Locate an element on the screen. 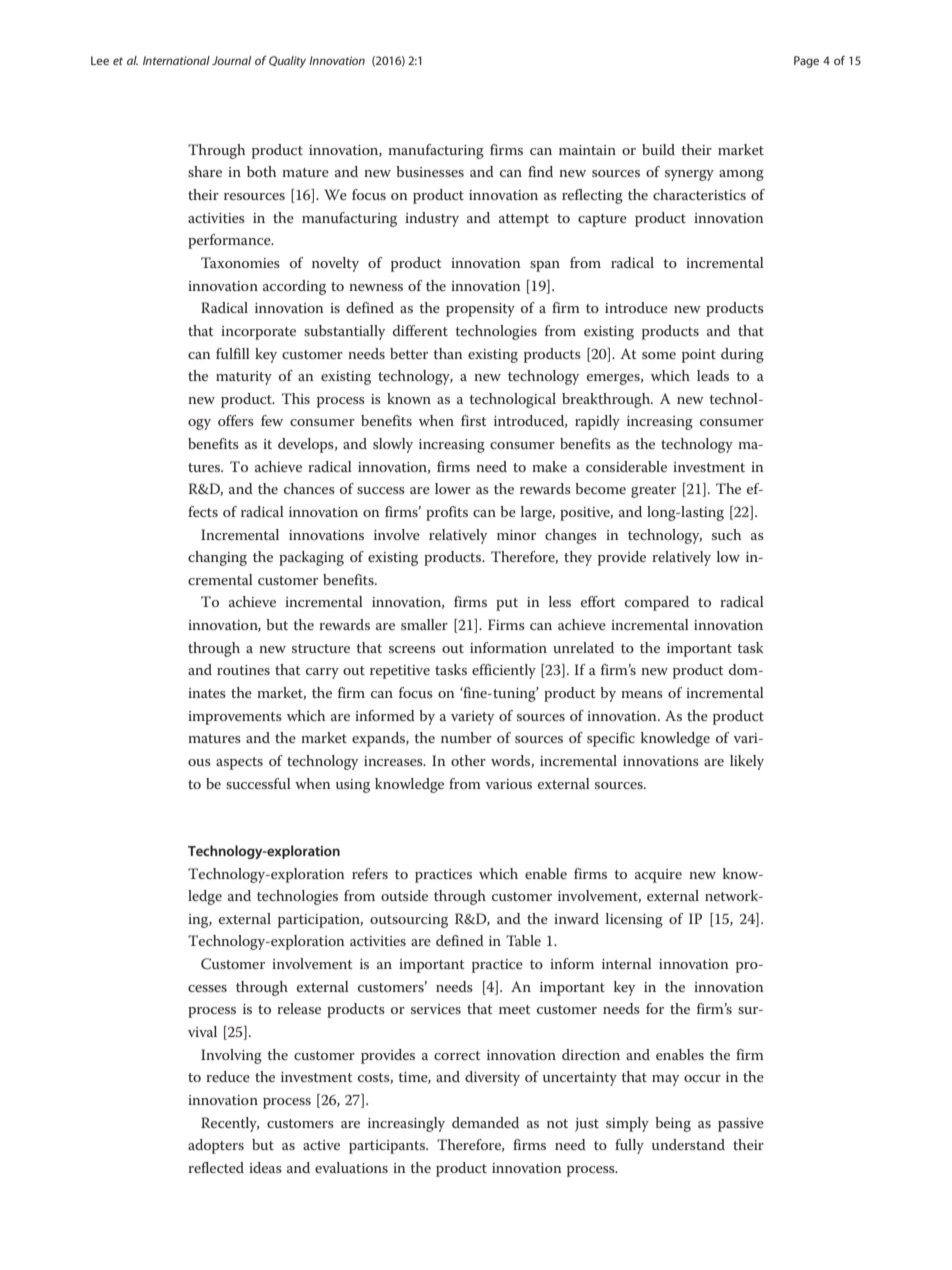 This screenshot has height=1270, width=952. businesses is located at coordinates (430, 171).
